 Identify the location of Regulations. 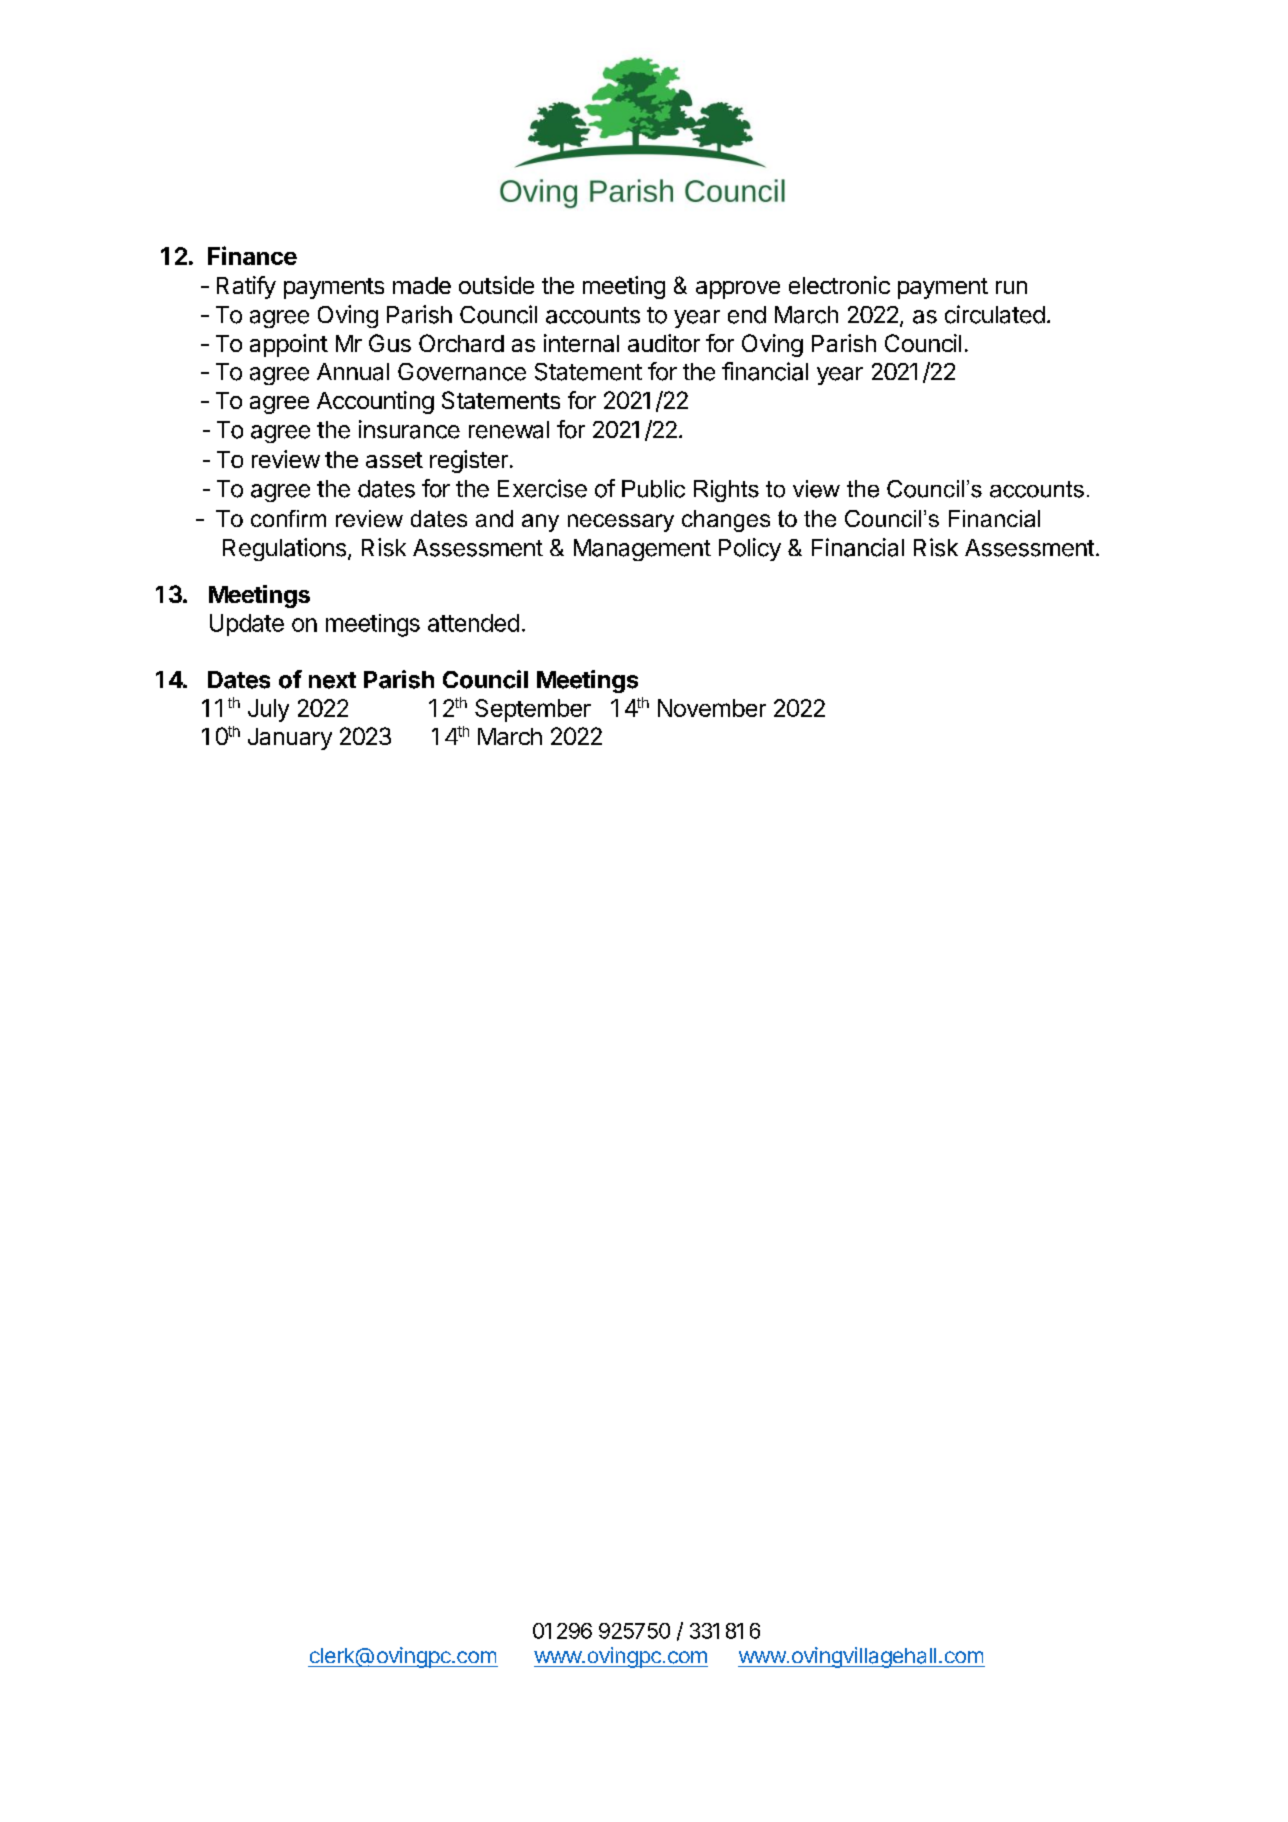
(284, 549).
